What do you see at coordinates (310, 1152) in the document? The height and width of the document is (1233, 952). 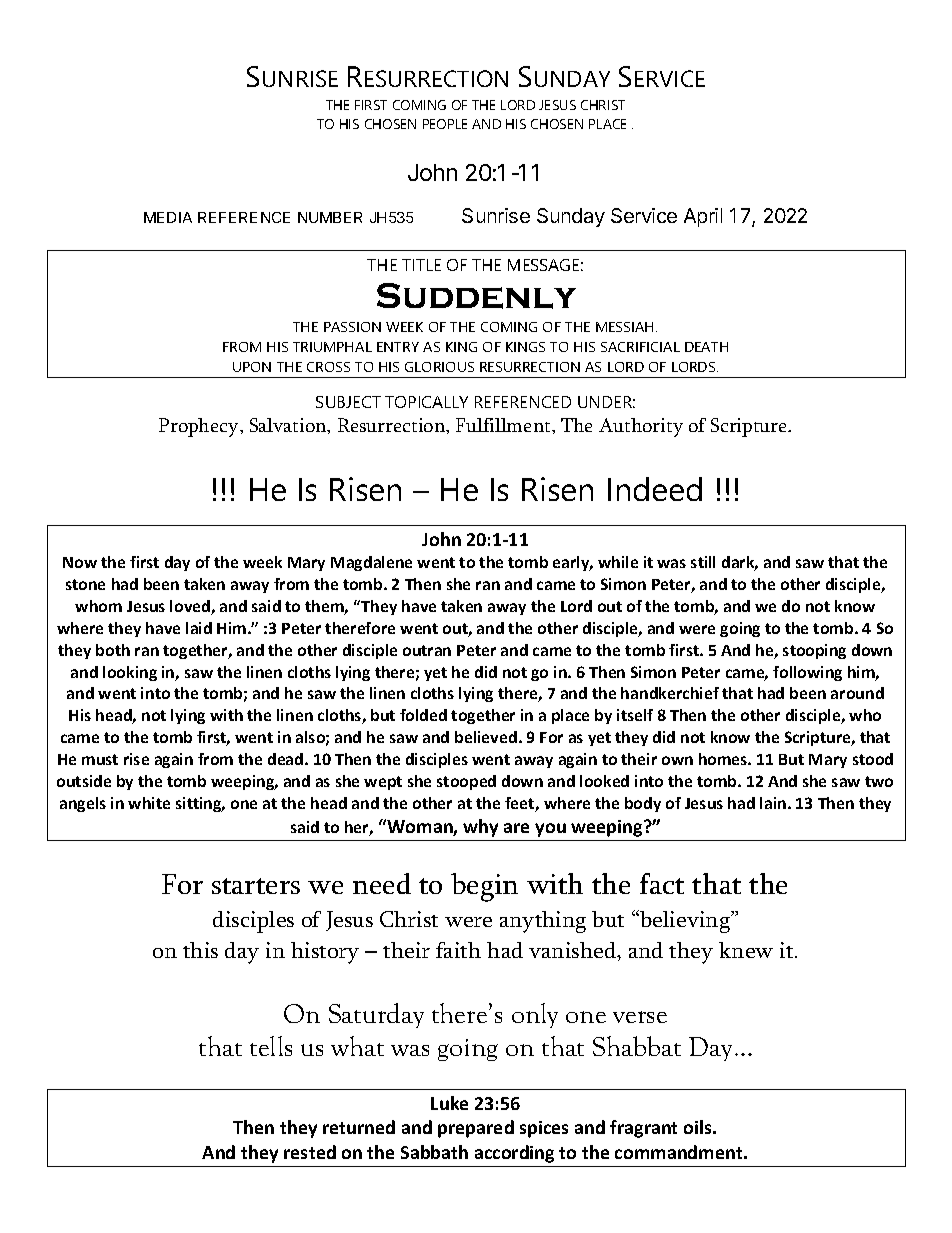 I see `rested` at bounding box center [310, 1152].
